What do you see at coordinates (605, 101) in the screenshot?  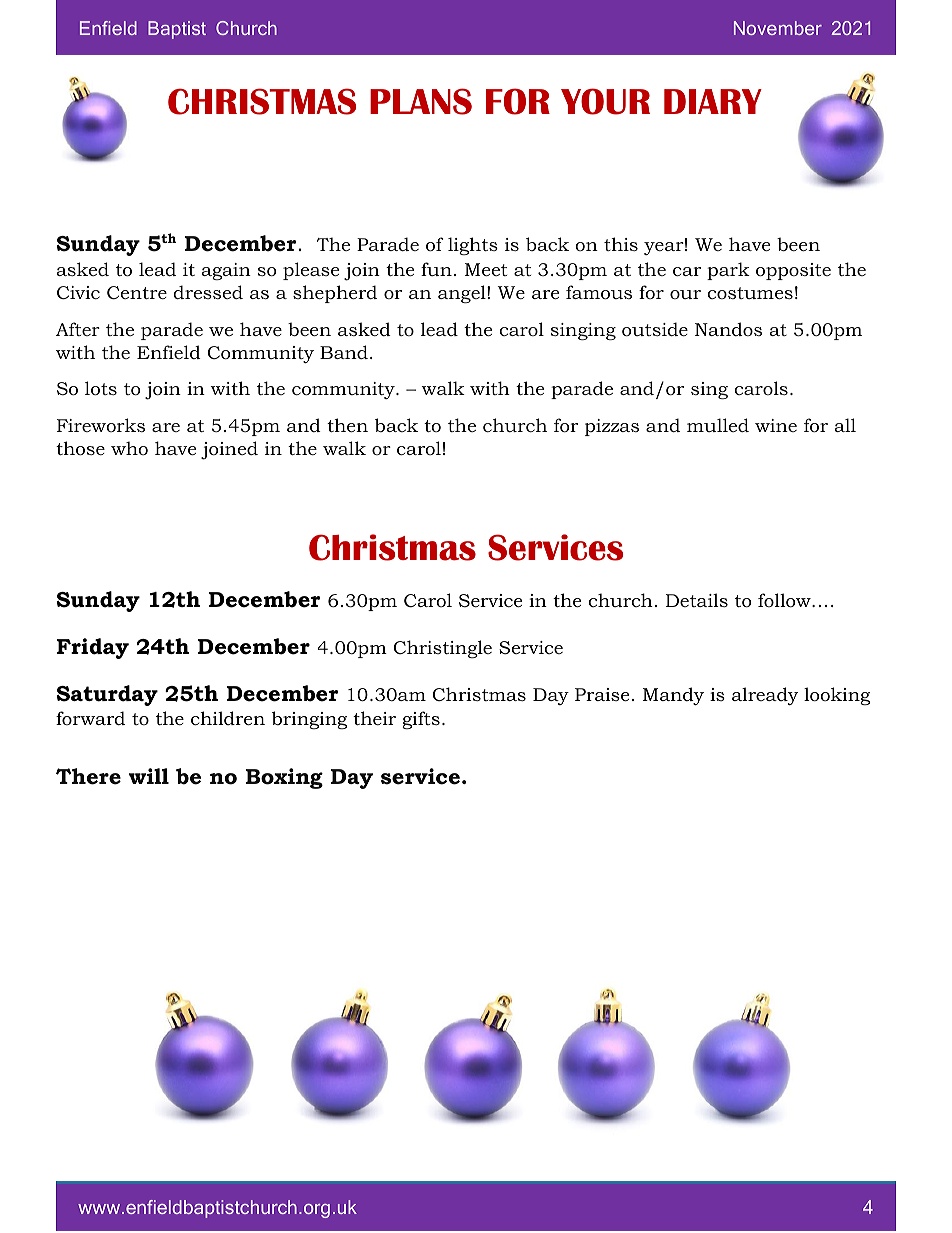 I see `YOUR` at bounding box center [605, 101].
